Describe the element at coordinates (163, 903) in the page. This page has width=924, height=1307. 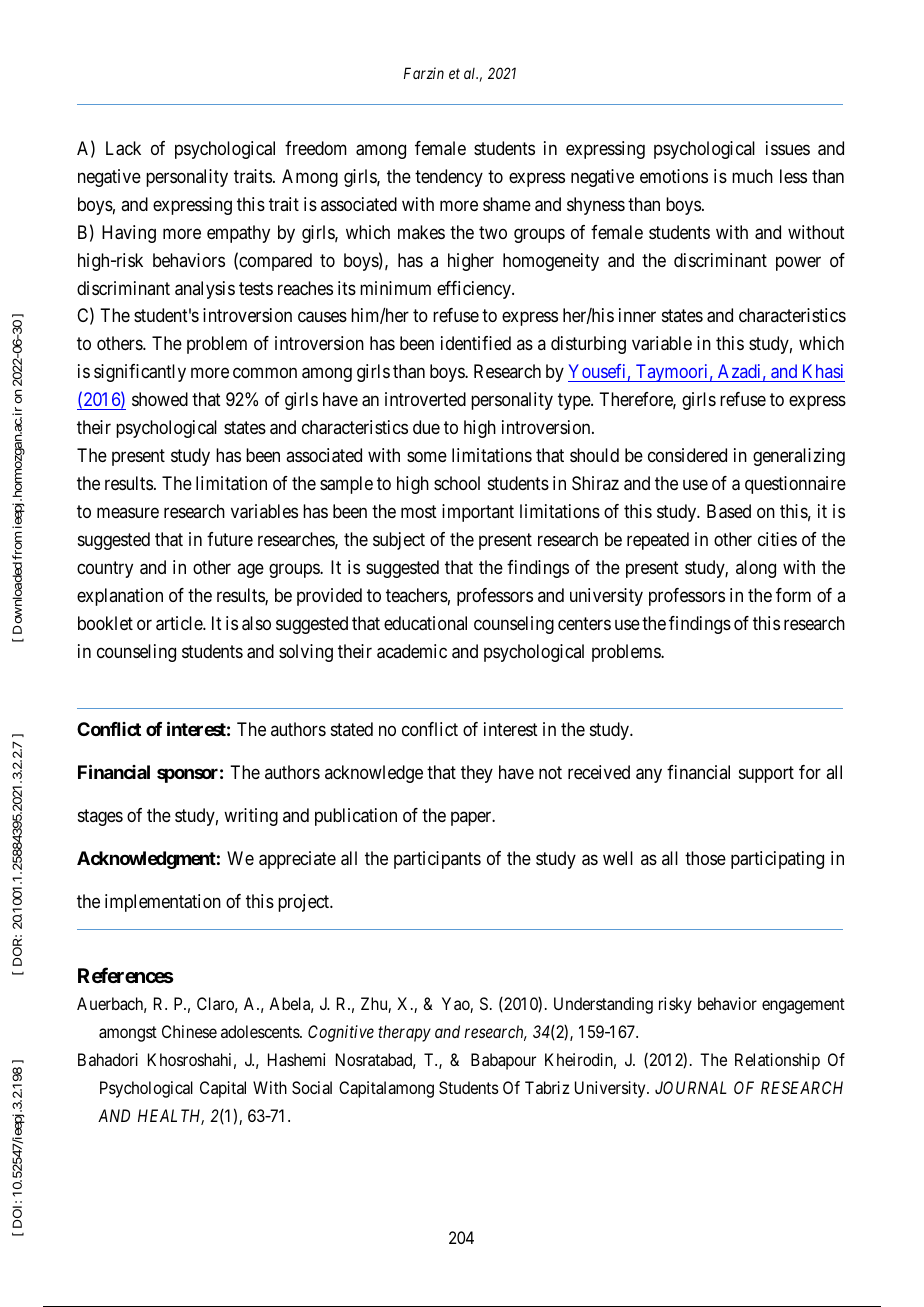
I see `implementation` at that location.
